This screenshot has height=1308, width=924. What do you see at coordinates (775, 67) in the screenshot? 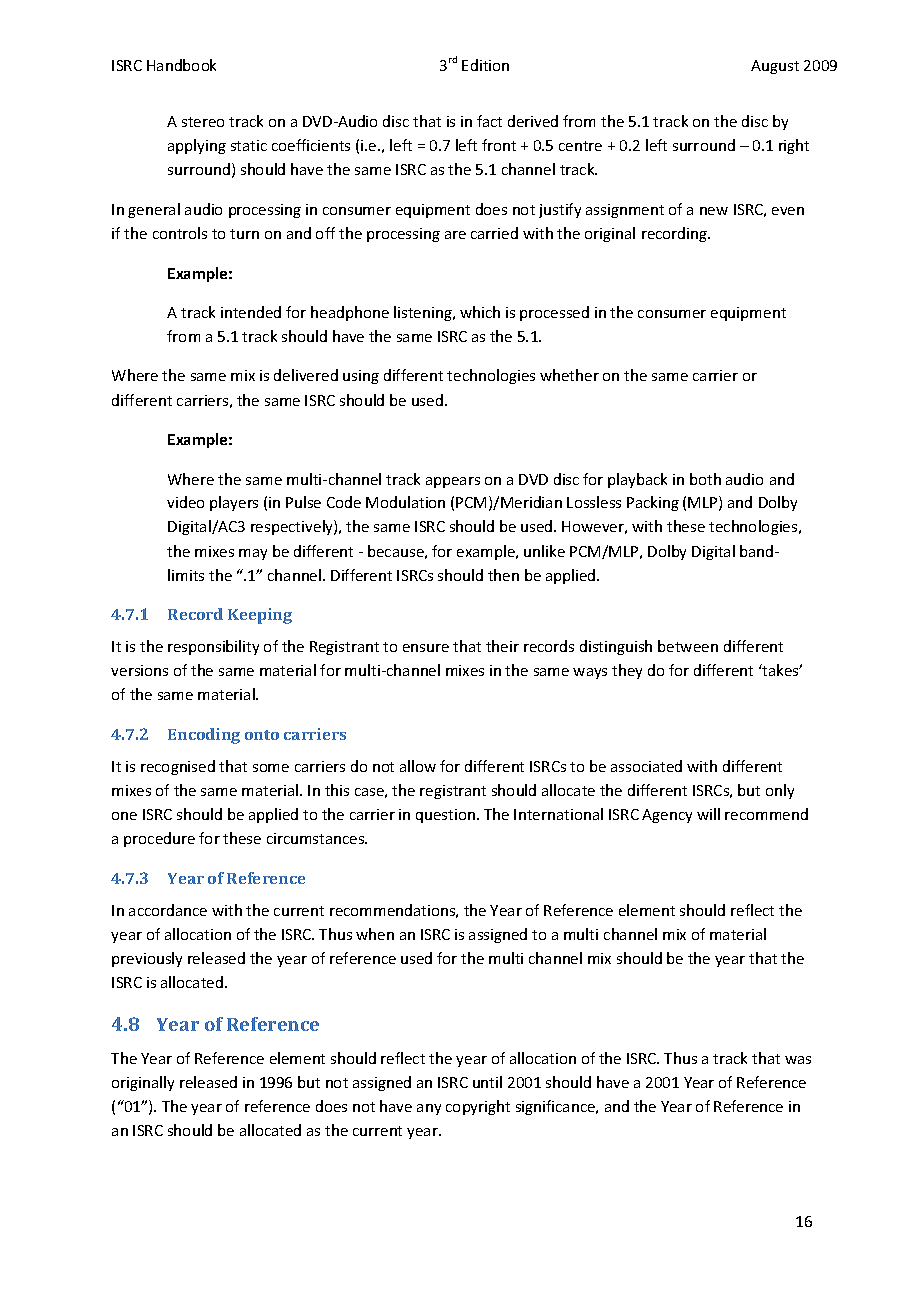
I see `August` at bounding box center [775, 67].
